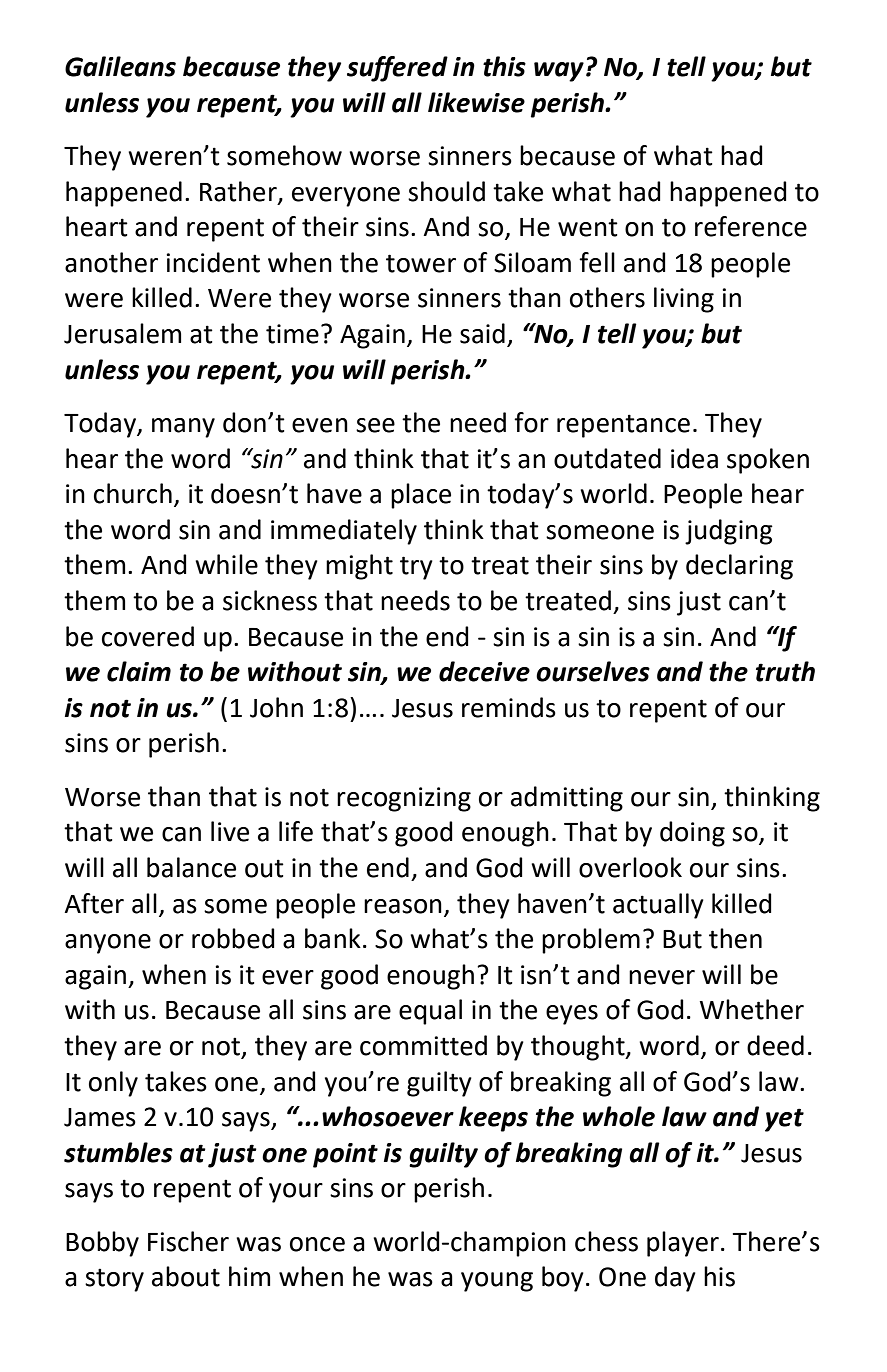 The image size is (887, 1372). Describe the element at coordinates (559, 72) in the document. I see `way` at that location.
